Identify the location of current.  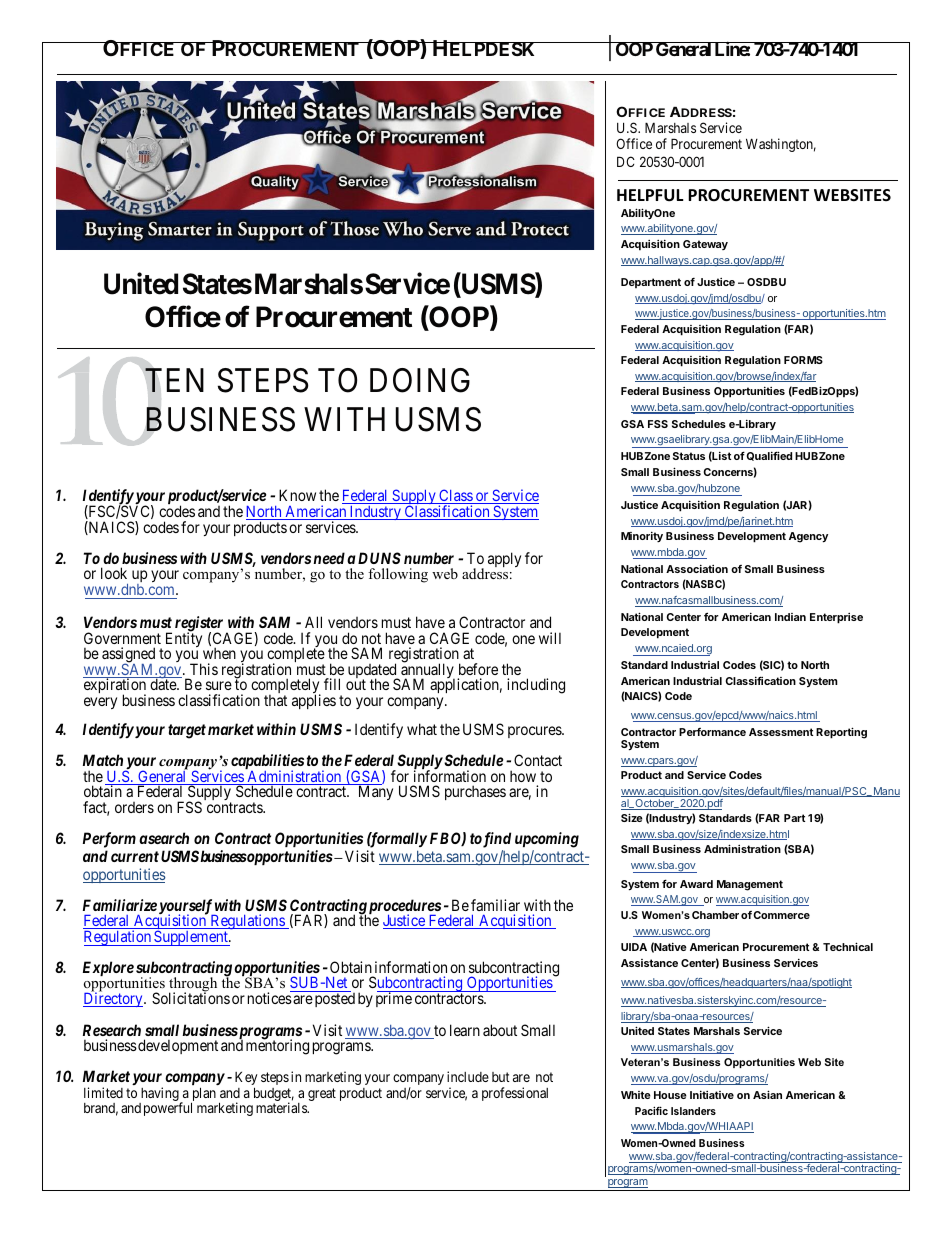
(135, 856).
